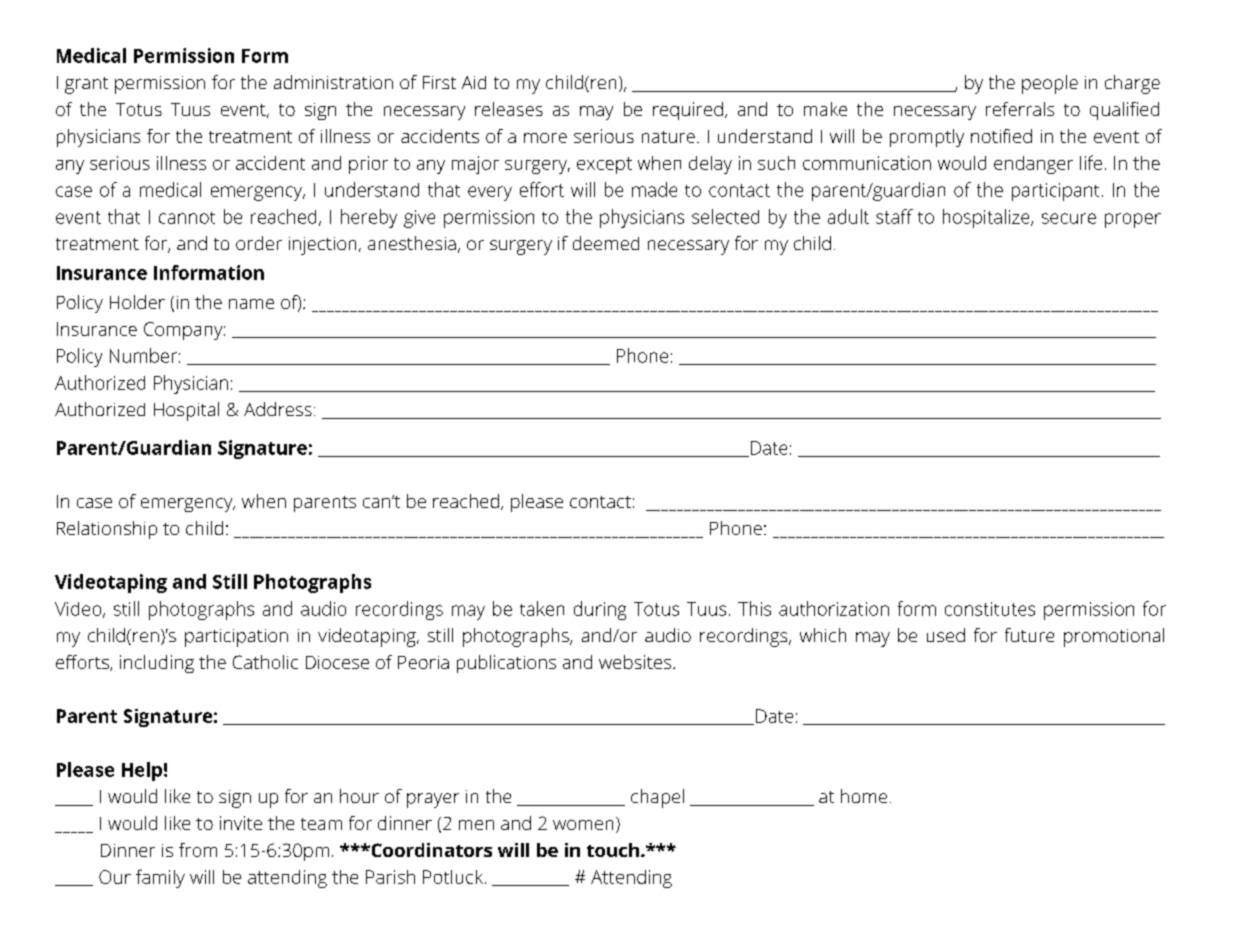 The image size is (1233, 952). I want to click on constitutes, so click(990, 609).
